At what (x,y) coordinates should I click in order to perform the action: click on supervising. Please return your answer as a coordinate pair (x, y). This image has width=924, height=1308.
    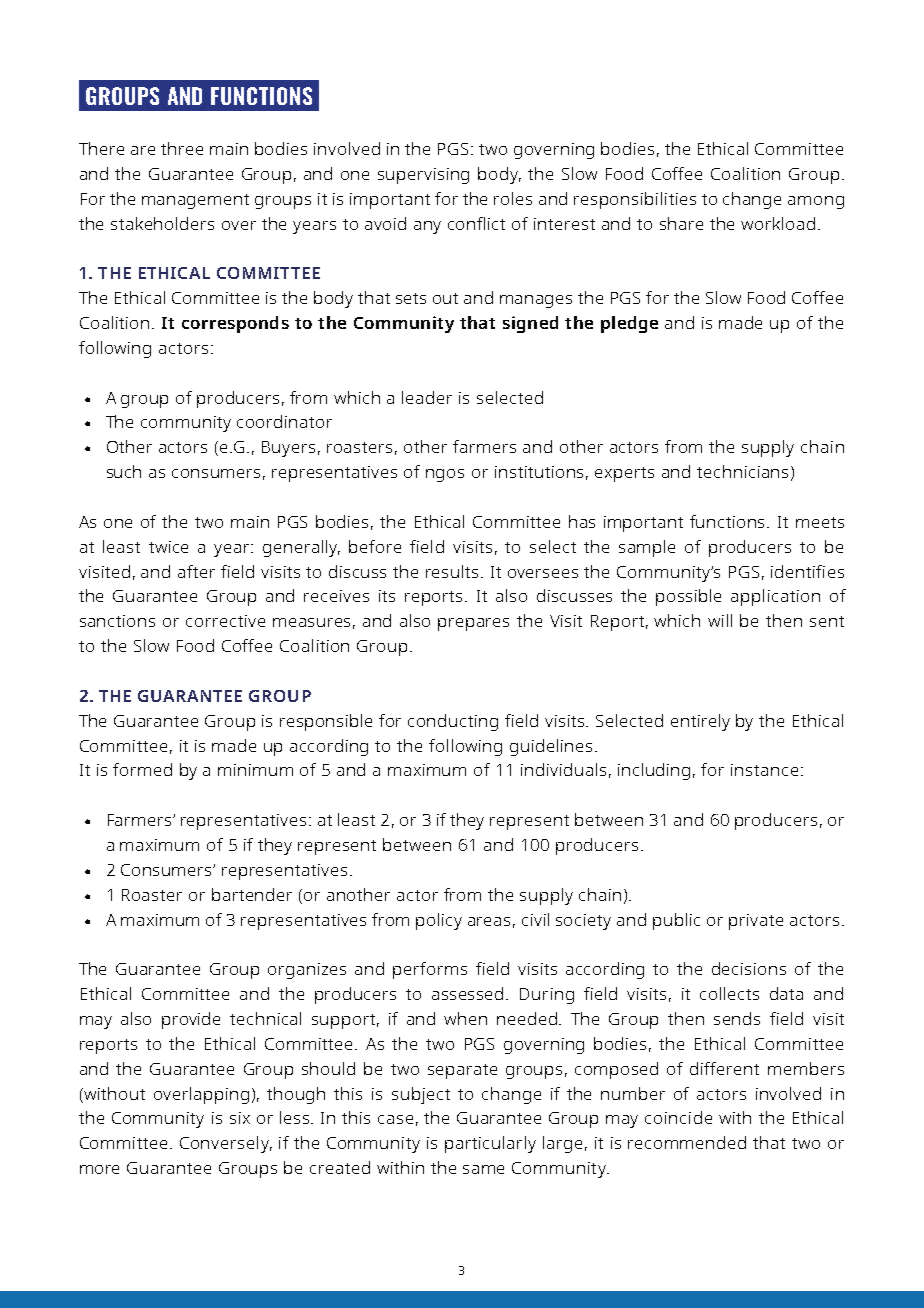
    Looking at the image, I should click on (423, 176).
